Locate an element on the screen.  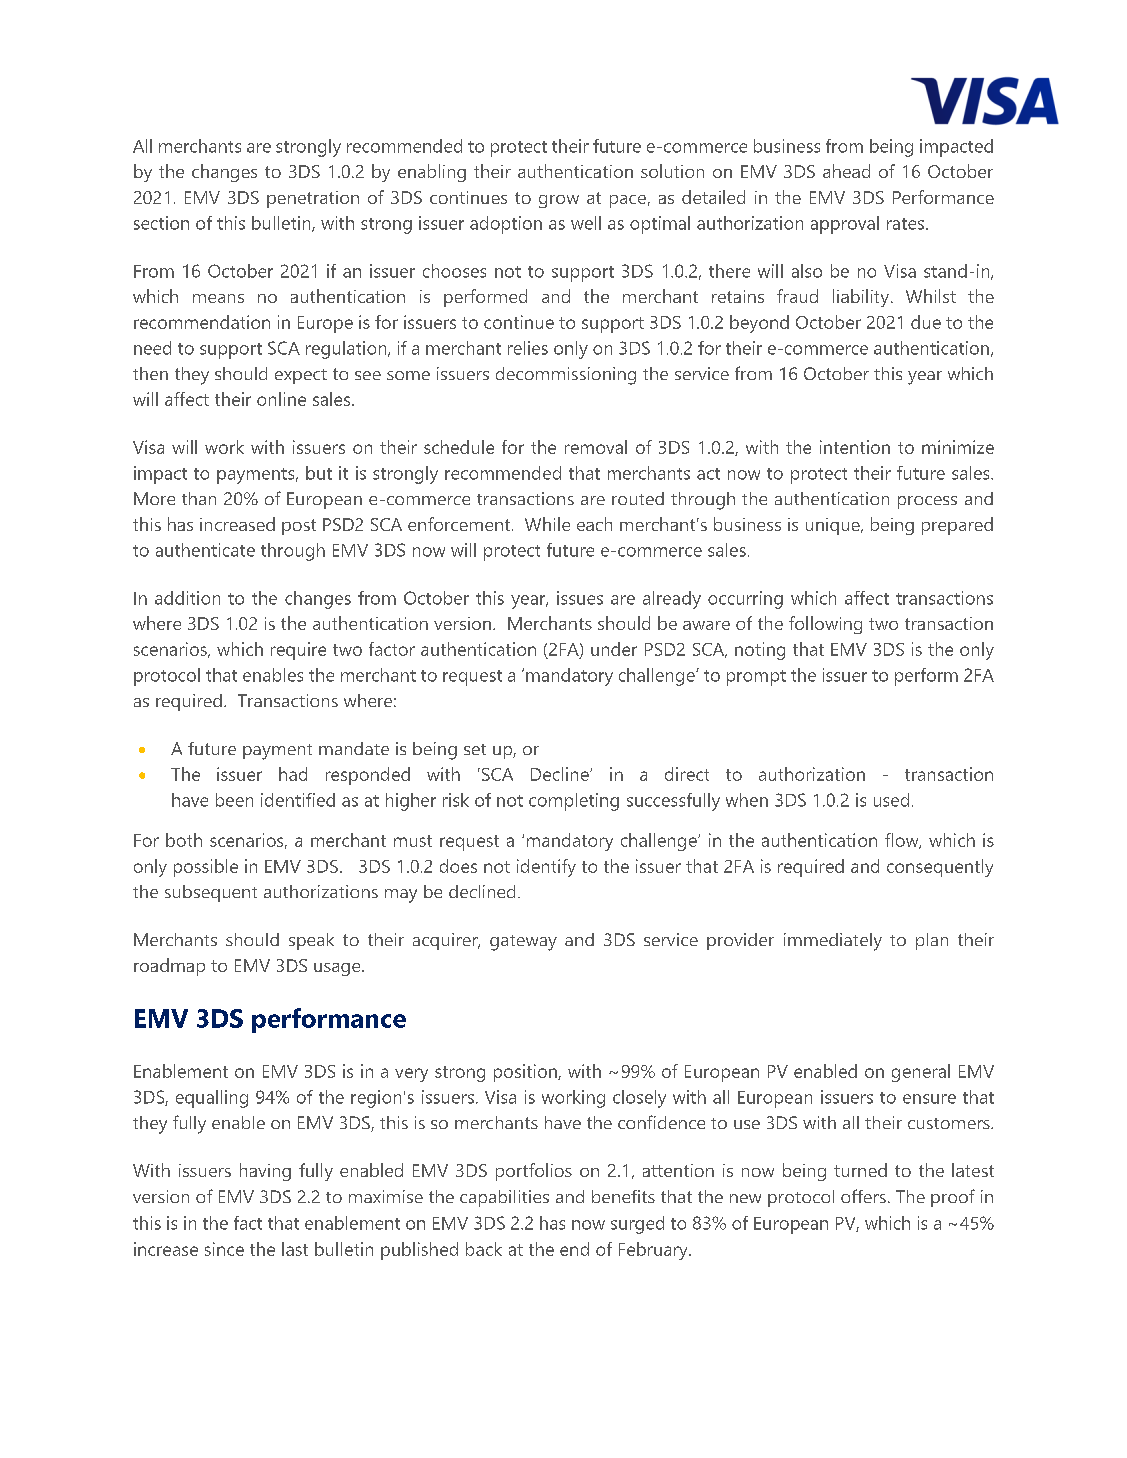
consequently is located at coordinates (940, 868).
